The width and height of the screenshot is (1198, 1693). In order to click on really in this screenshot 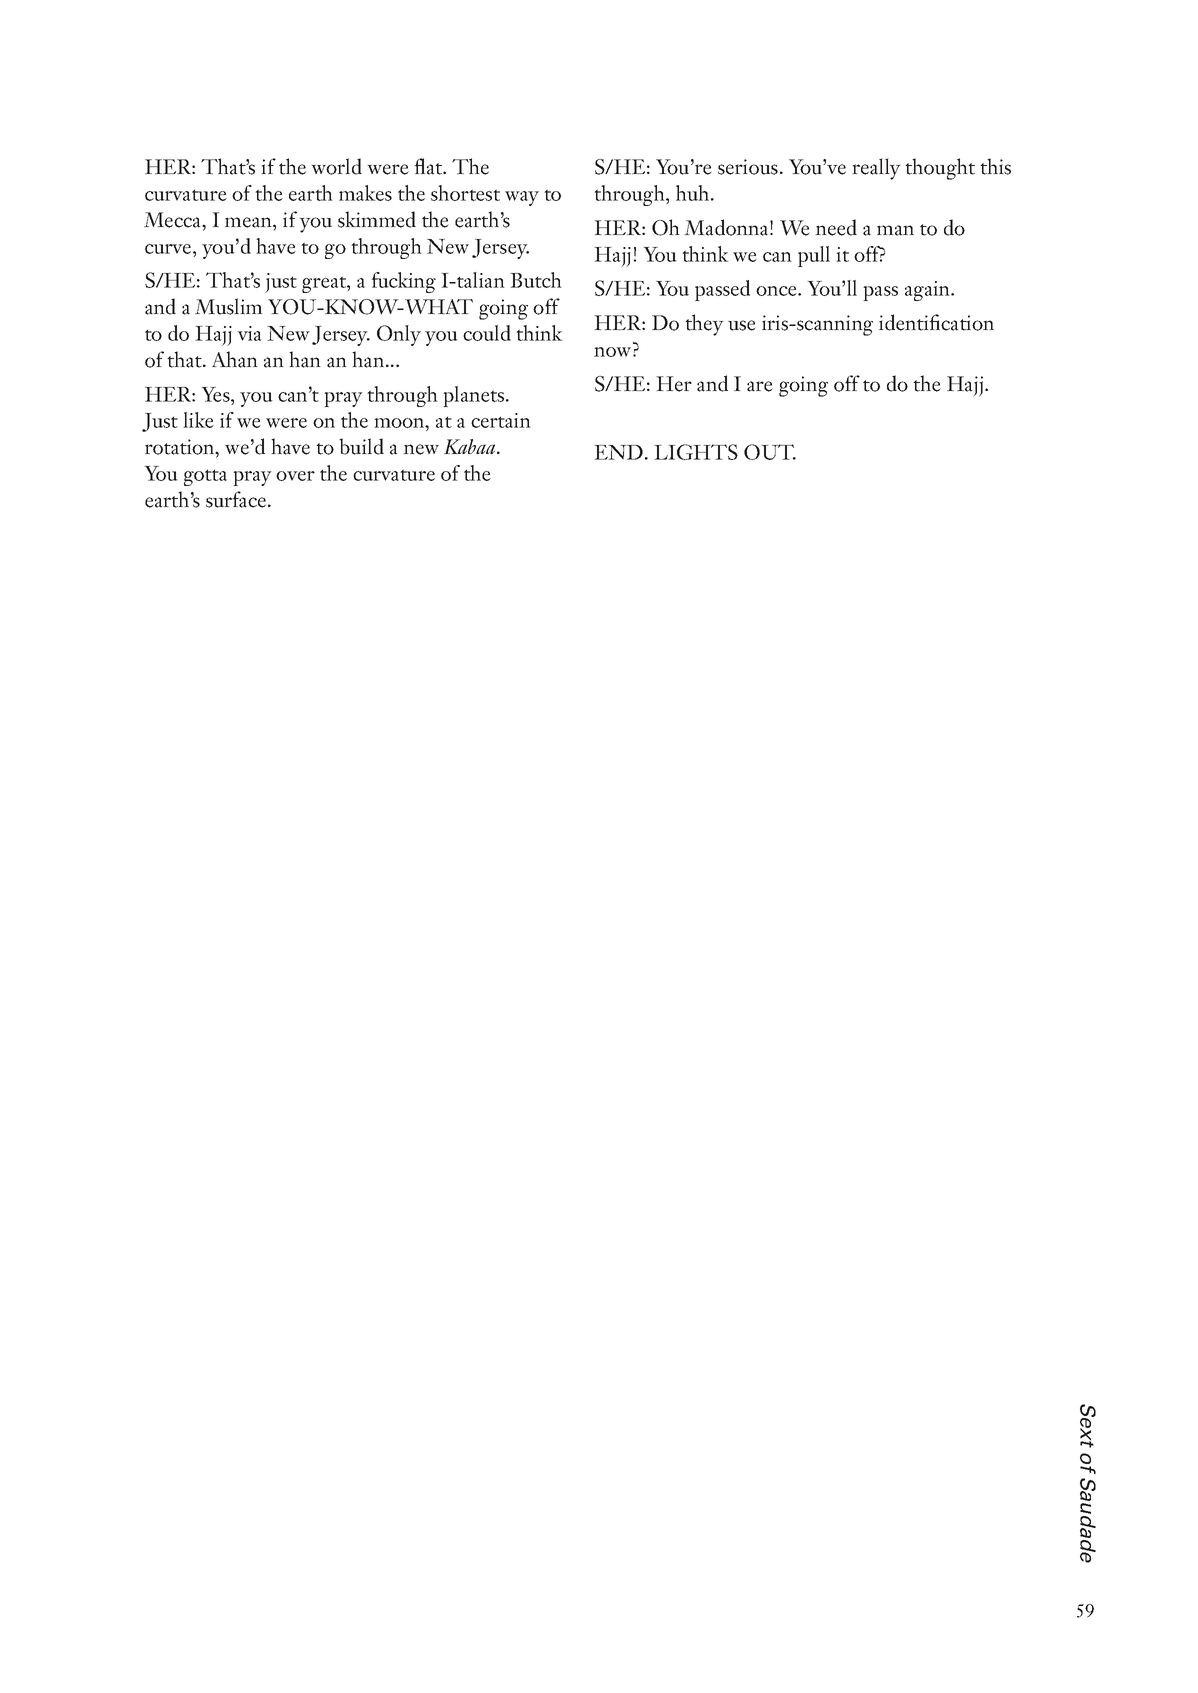, I will do `click(876, 169)`.
